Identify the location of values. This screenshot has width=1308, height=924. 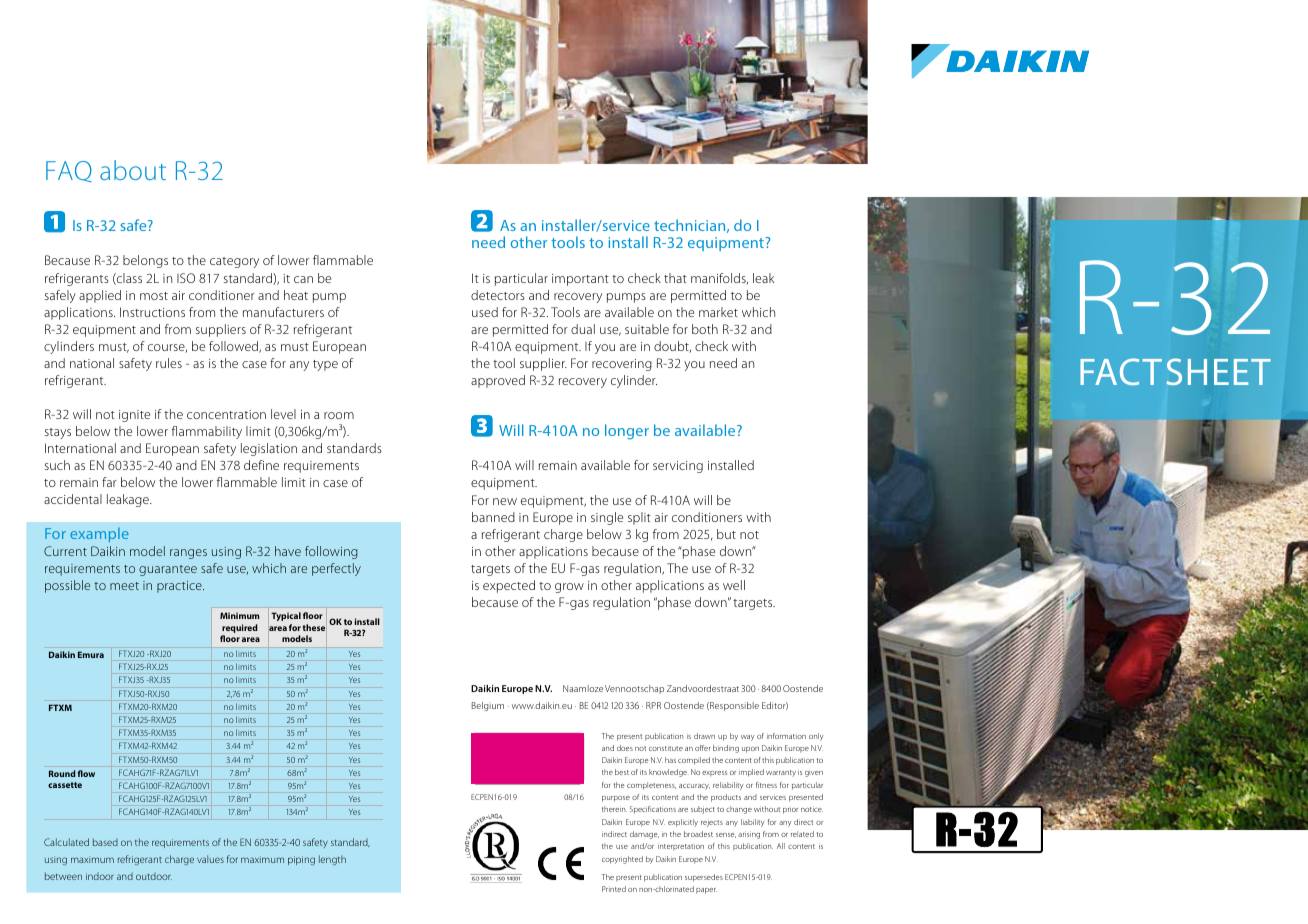
(210, 859).
